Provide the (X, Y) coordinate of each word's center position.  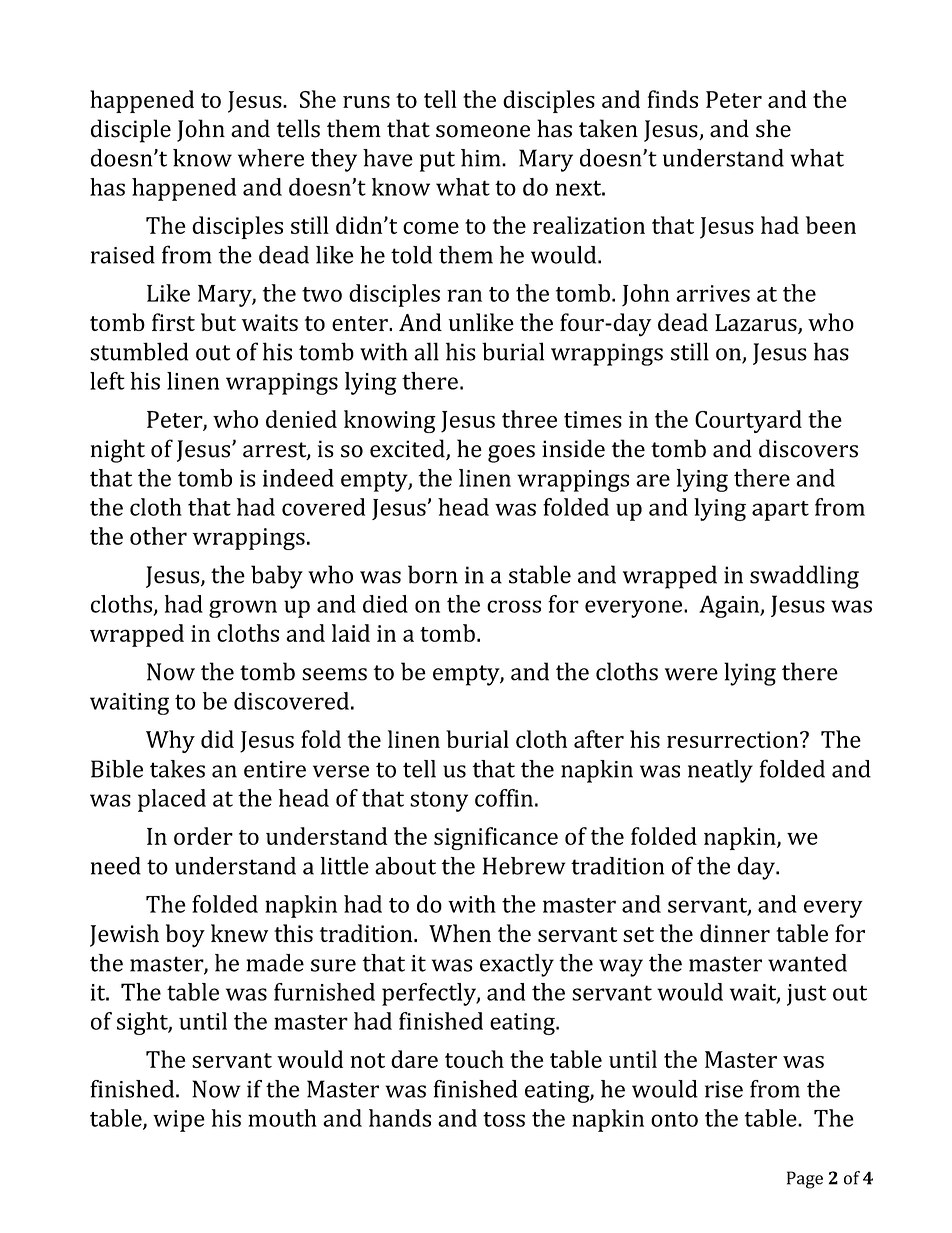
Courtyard (748, 421)
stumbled (139, 351)
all (426, 351)
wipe (179, 1121)
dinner (735, 933)
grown (243, 609)
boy (185, 936)
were (691, 674)
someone (483, 131)
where (271, 158)
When (460, 933)
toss (504, 1119)
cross (514, 606)
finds (673, 99)
